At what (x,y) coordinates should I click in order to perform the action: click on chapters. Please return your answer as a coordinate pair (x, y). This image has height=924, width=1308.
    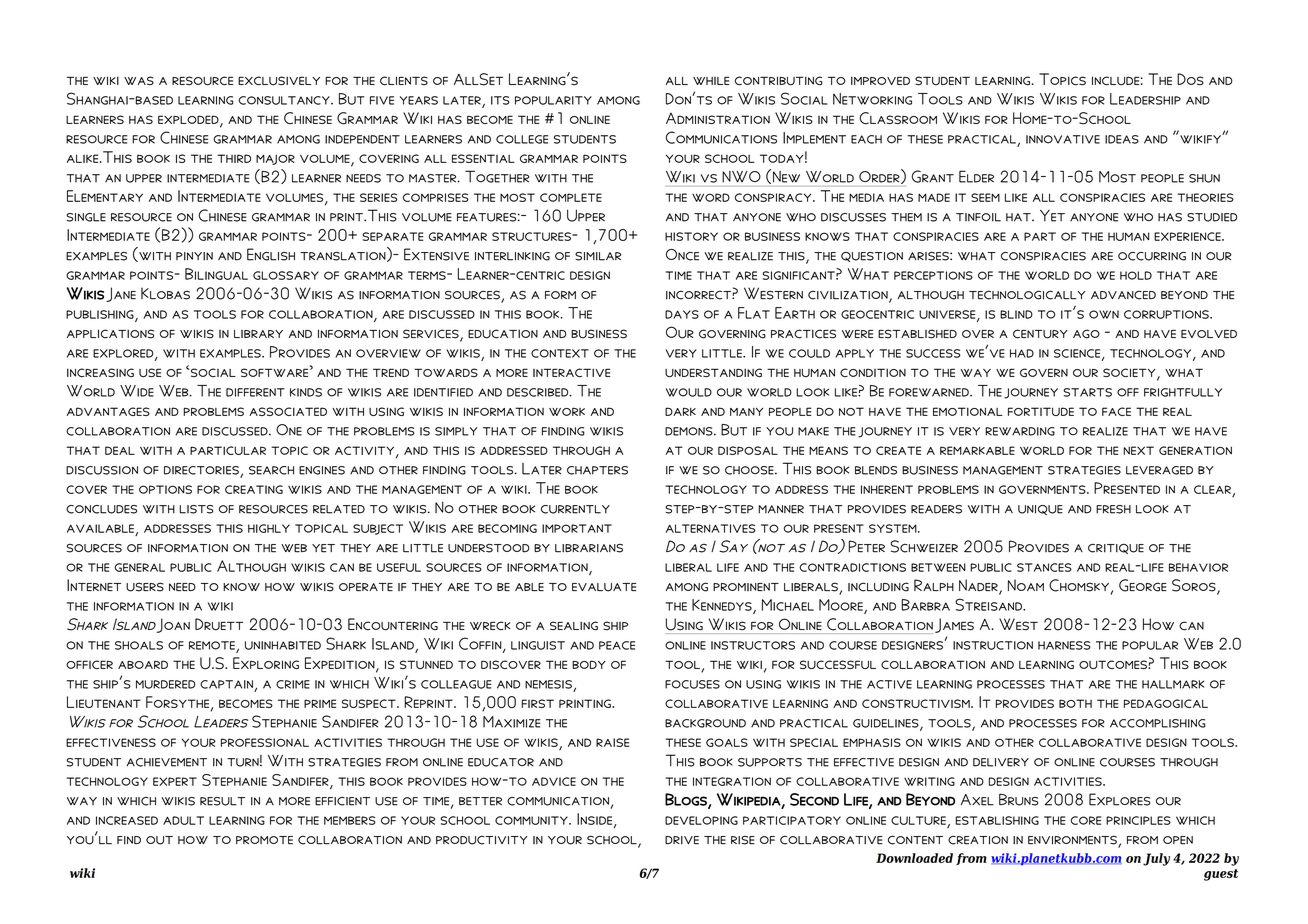
    Looking at the image, I should click on (597, 470).
